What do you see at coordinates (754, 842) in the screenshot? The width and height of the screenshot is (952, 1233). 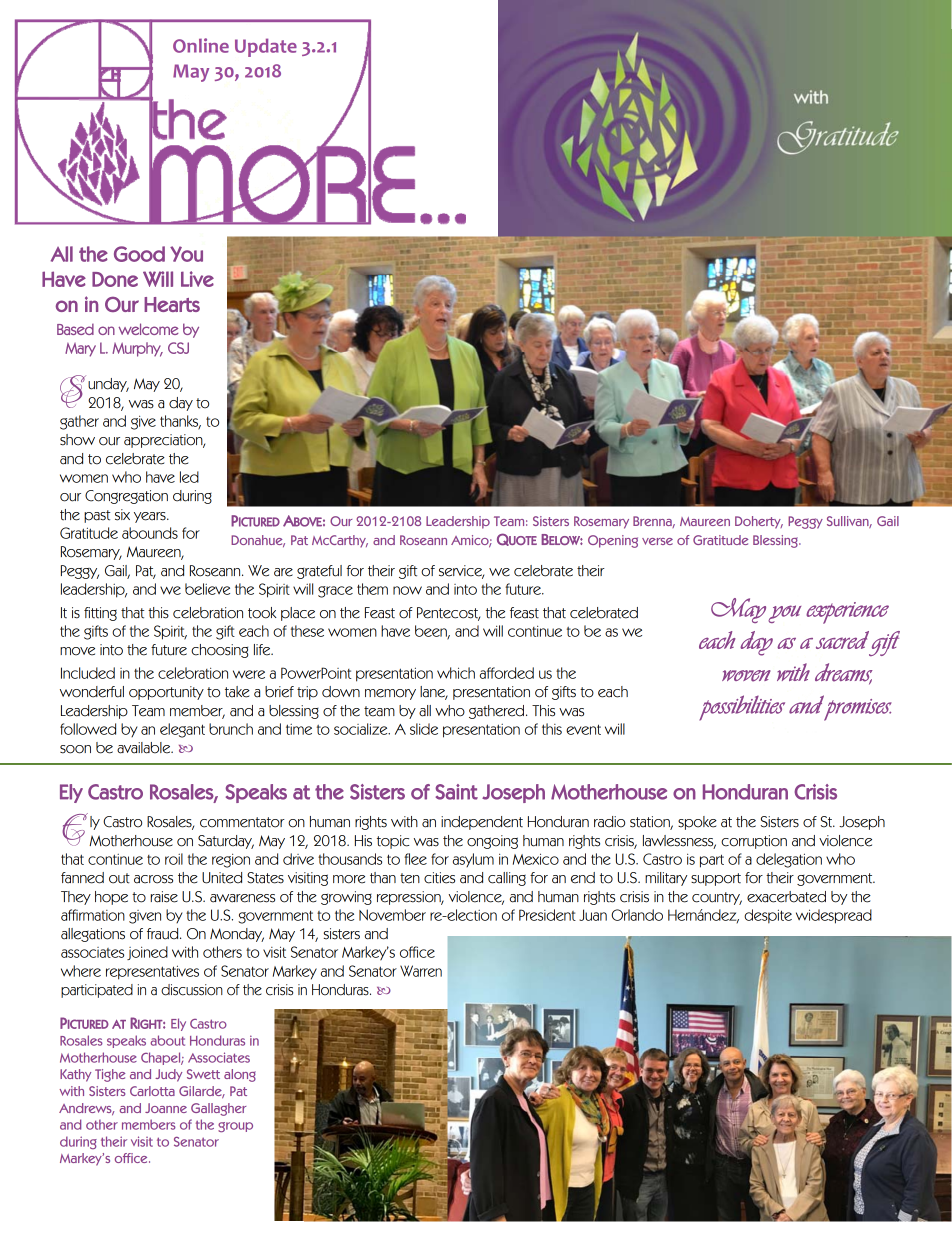 I see `corruption` at bounding box center [754, 842].
